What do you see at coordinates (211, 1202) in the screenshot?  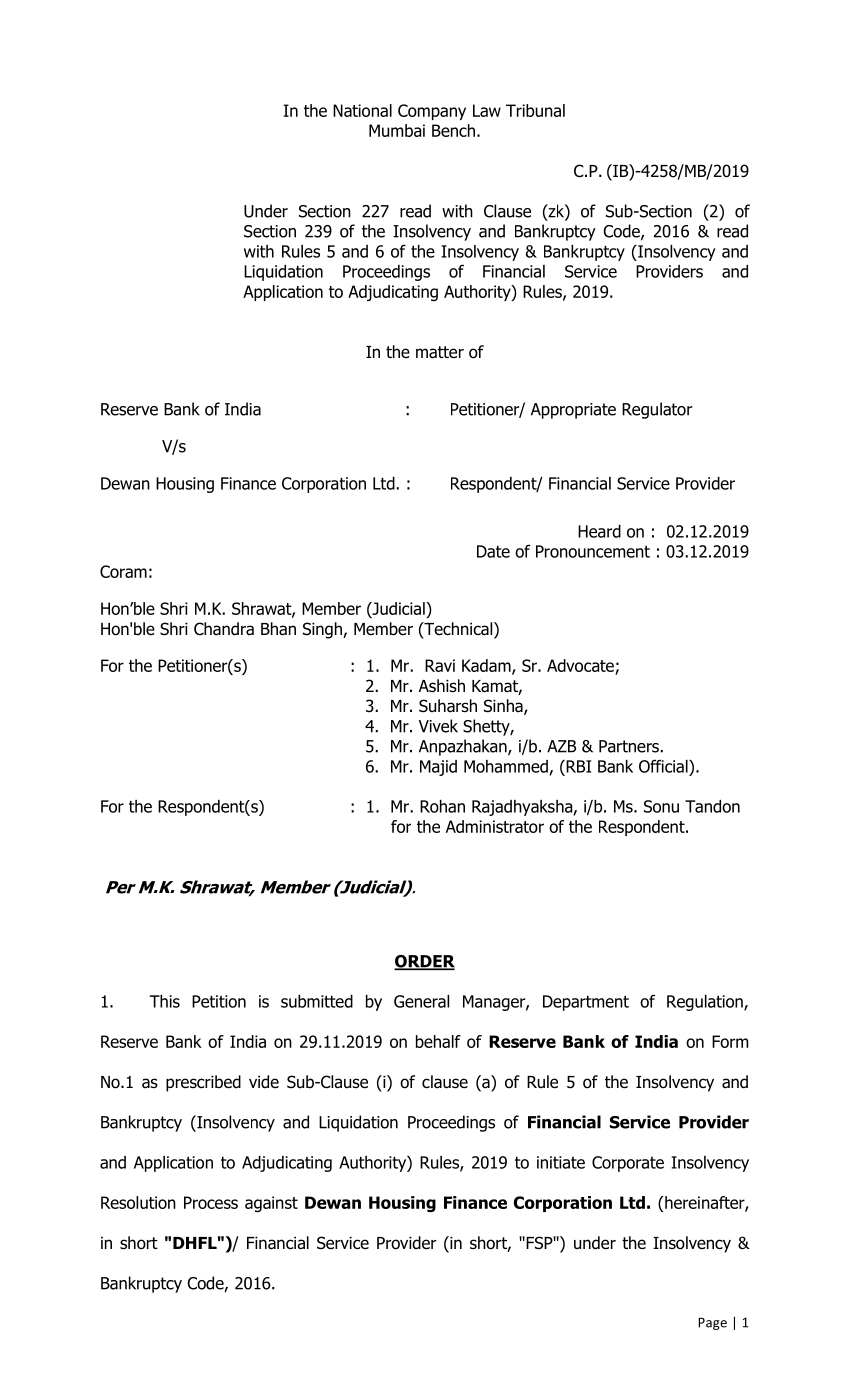 I see `Process` at bounding box center [211, 1202].
